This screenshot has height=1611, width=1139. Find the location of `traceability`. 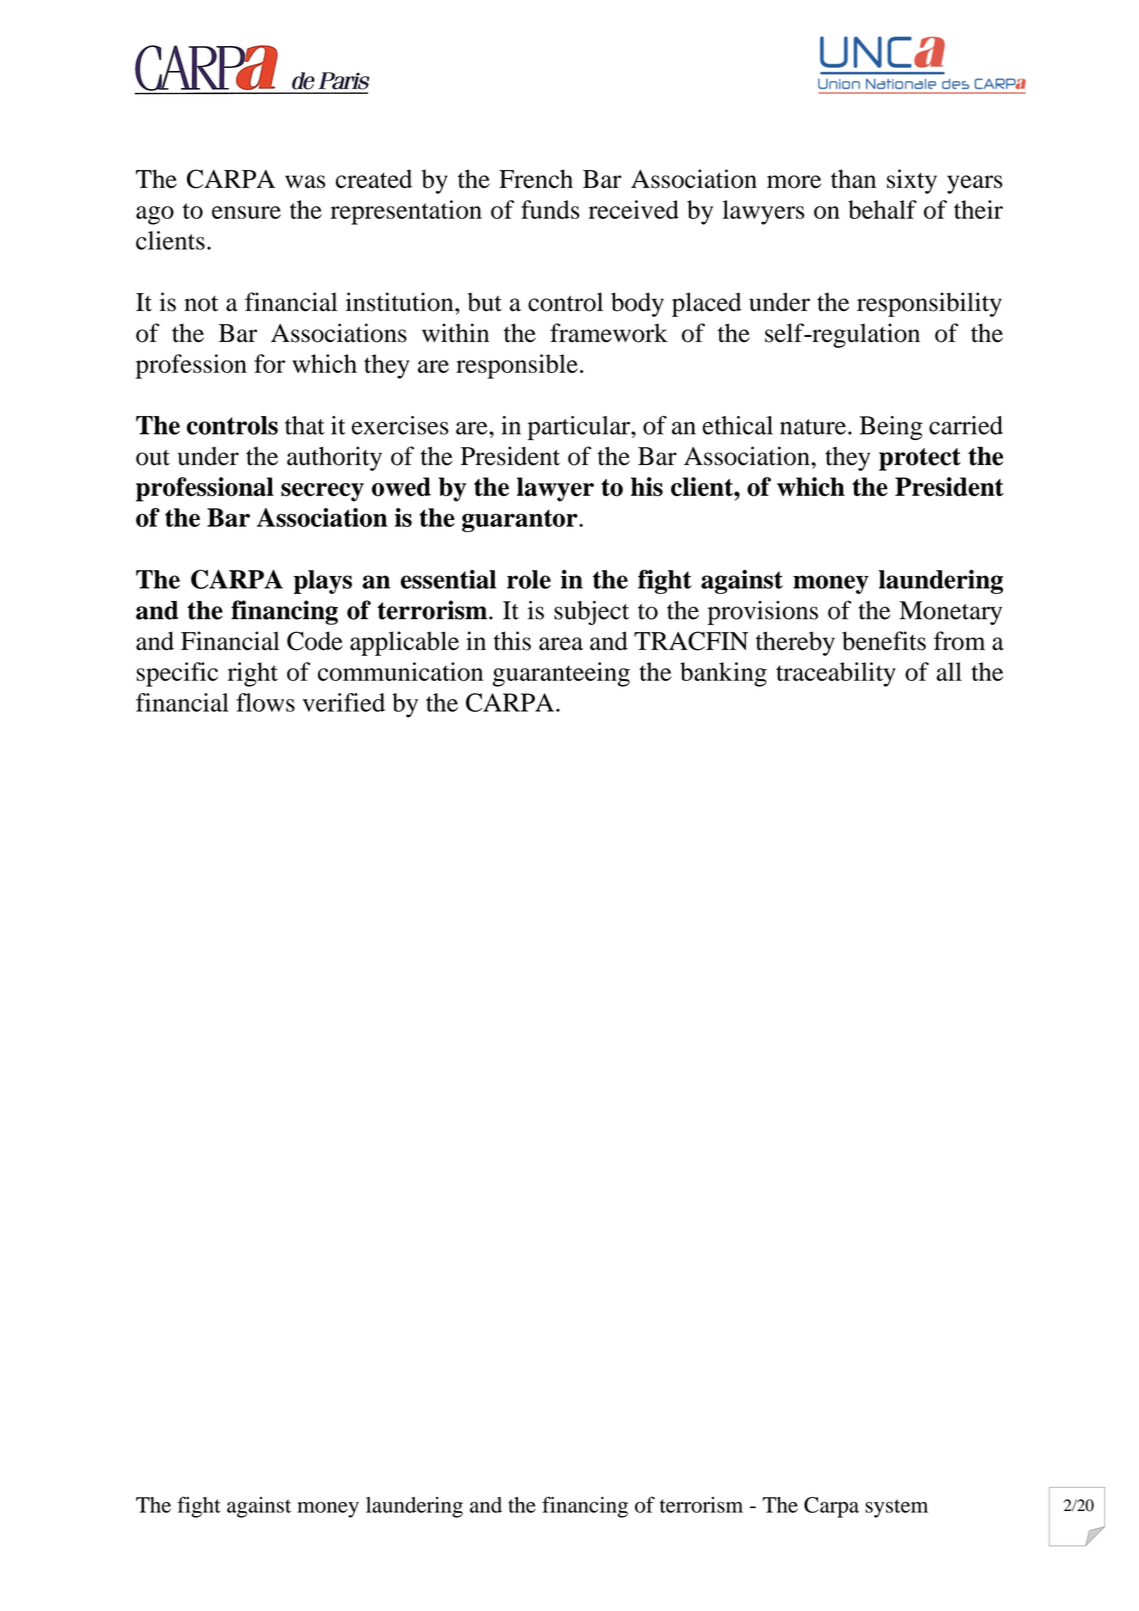

traceability is located at coordinates (836, 674).
